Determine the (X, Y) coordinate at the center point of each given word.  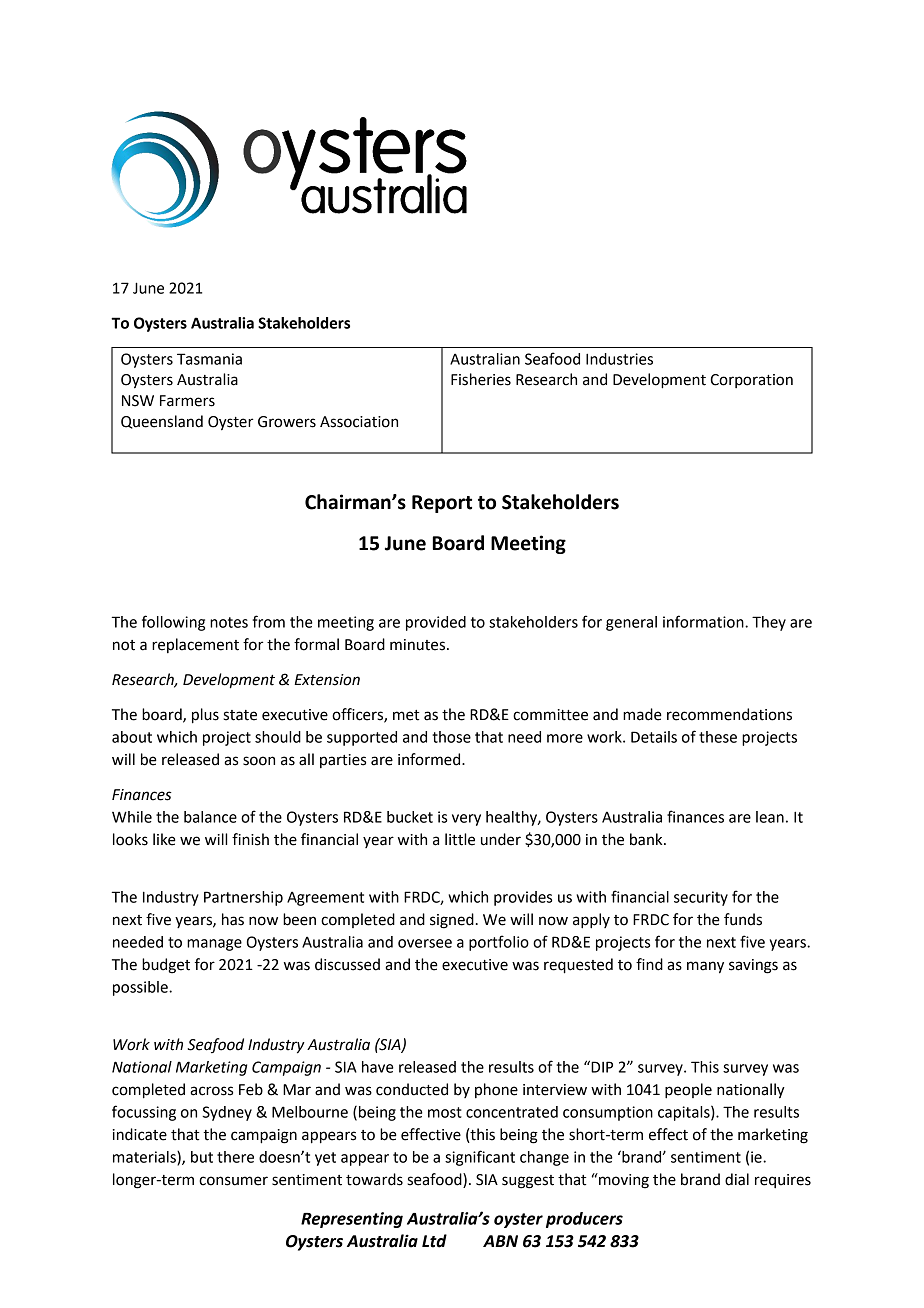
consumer (233, 1181)
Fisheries (481, 379)
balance (210, 817)
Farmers (187, 401)
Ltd (434, 1241)
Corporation (751, 381)
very (466, 820)
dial (737, 1179)
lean (770, 817)
